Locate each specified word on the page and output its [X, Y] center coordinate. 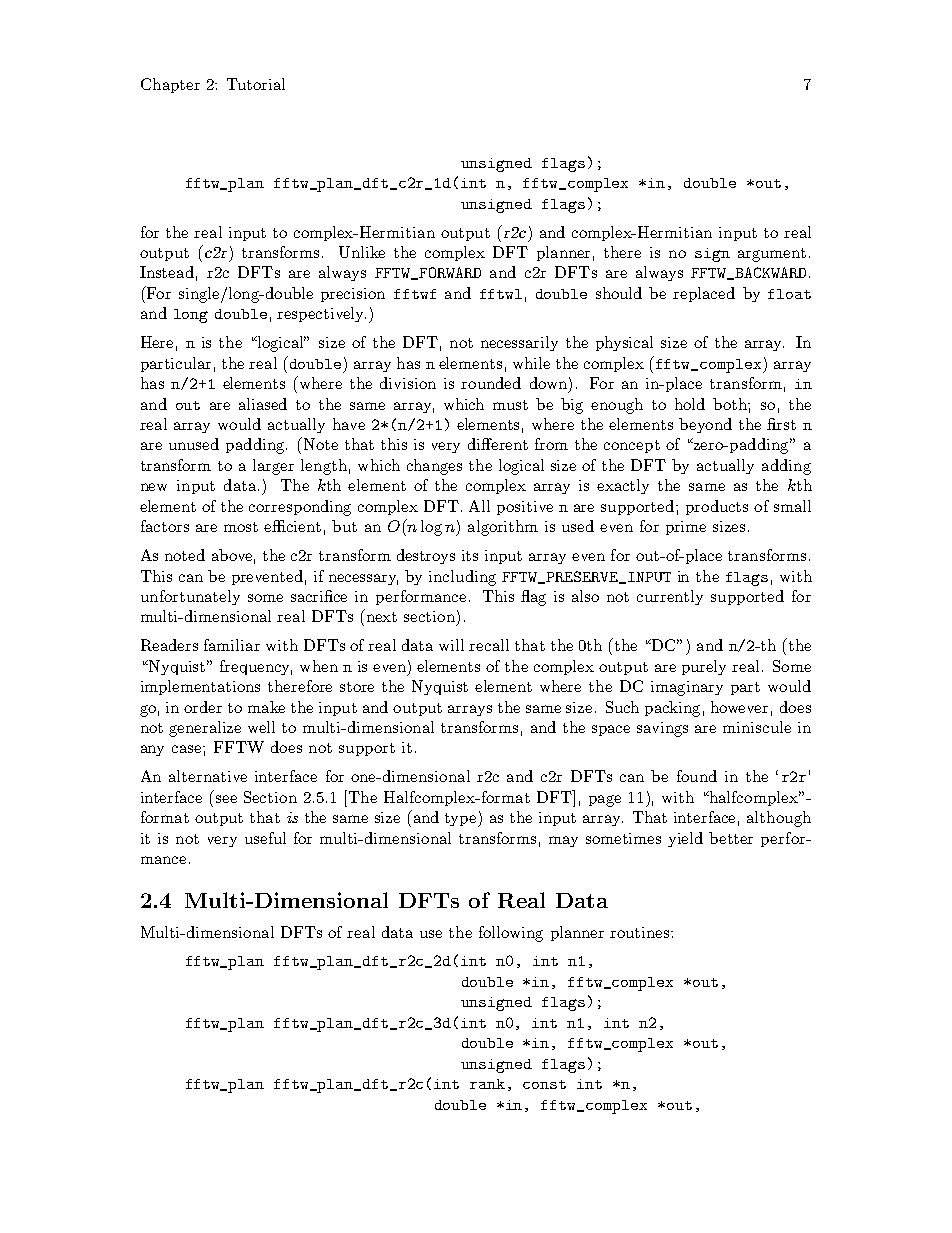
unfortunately [190, 597]
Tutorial [256, 84]
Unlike [362, 252]
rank [487, 1084]
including [462, 578]
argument [772, 255]
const [544, 1084]
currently [670, 597]
